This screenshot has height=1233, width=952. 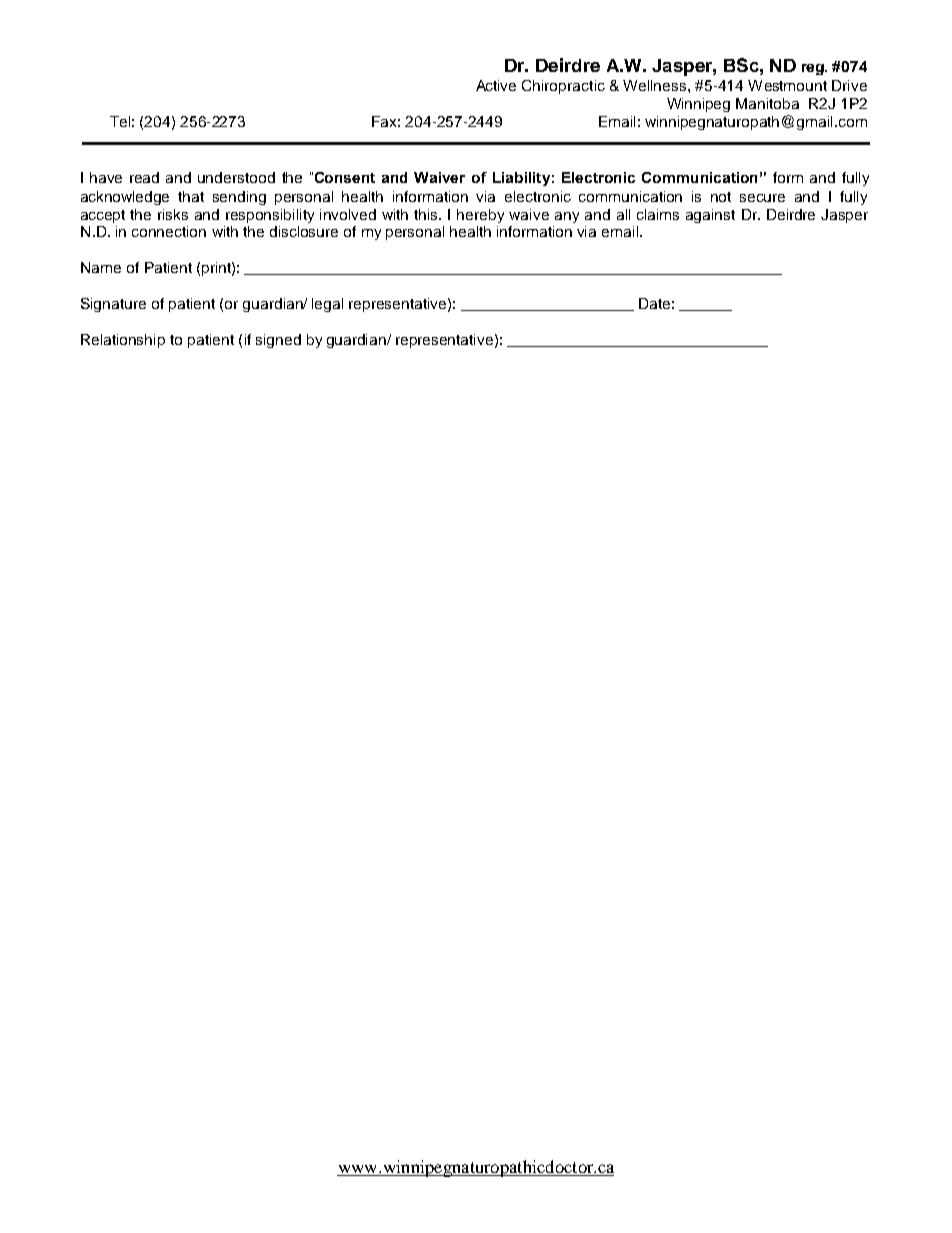 I want to click on Relationship, so click(x=123, y=341).
